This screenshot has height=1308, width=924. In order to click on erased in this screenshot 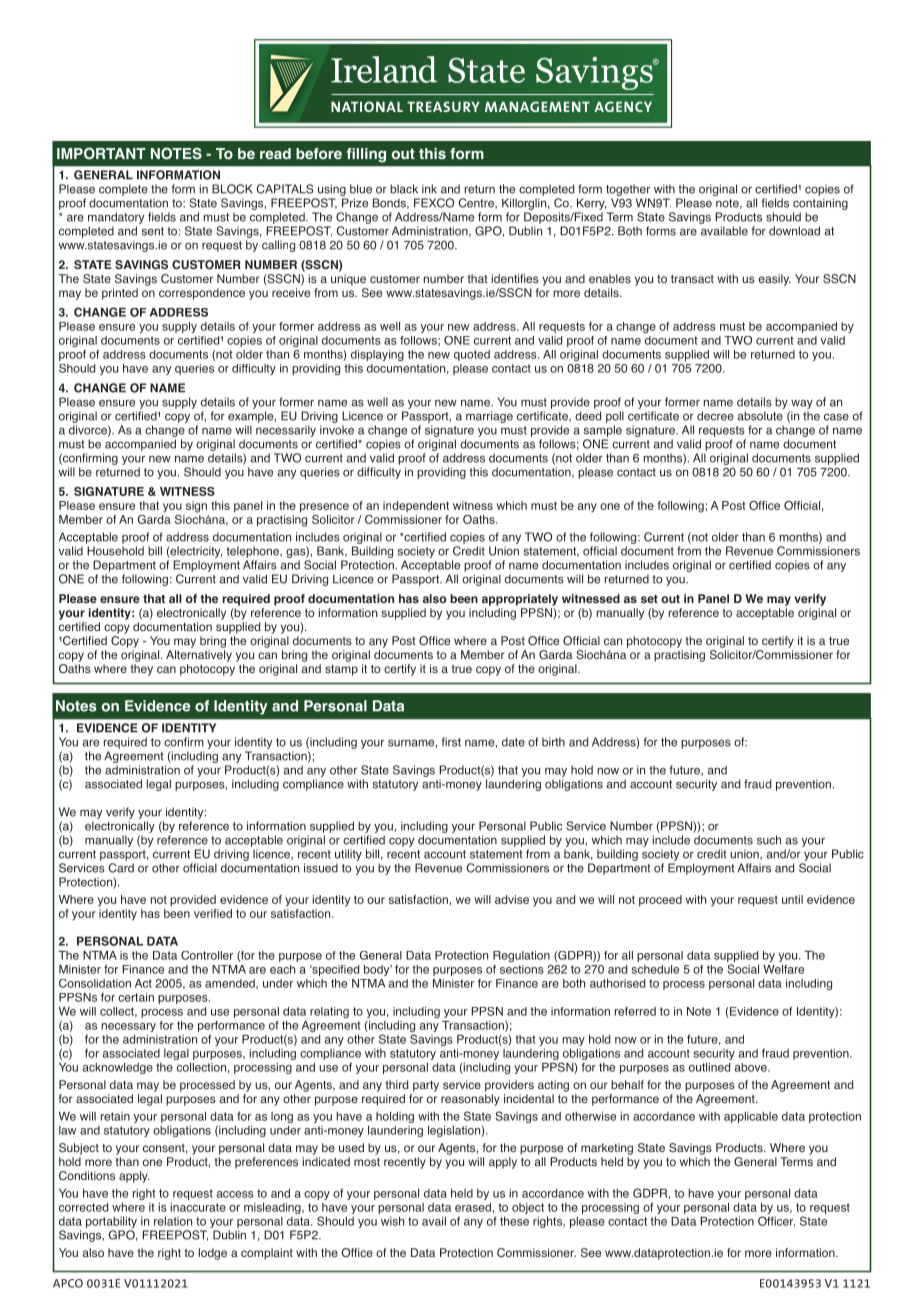, I will do `click(473, 1207)`.
